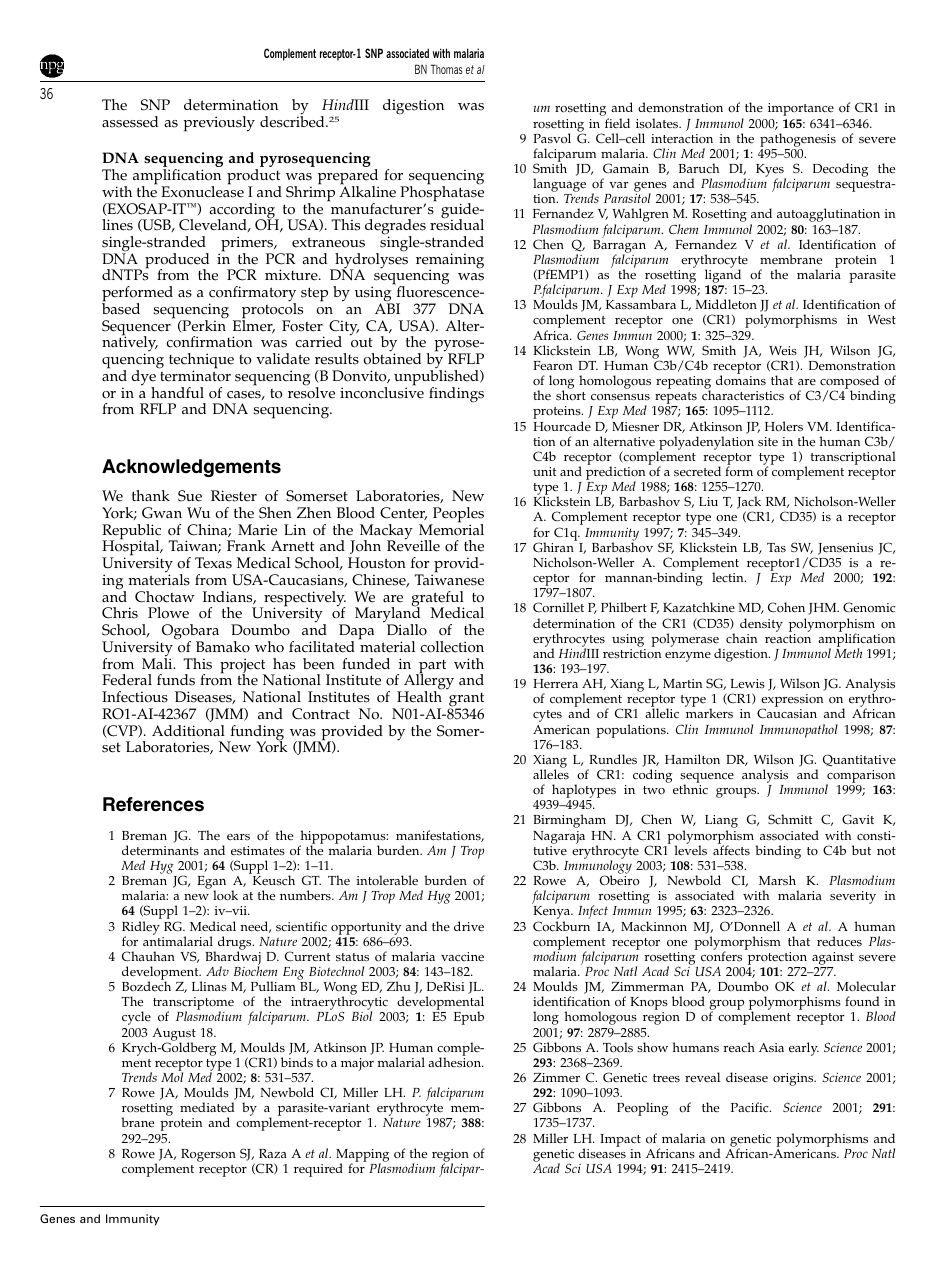 This image has height=1271, width=952. I want to click on who, so click(269, 647).
